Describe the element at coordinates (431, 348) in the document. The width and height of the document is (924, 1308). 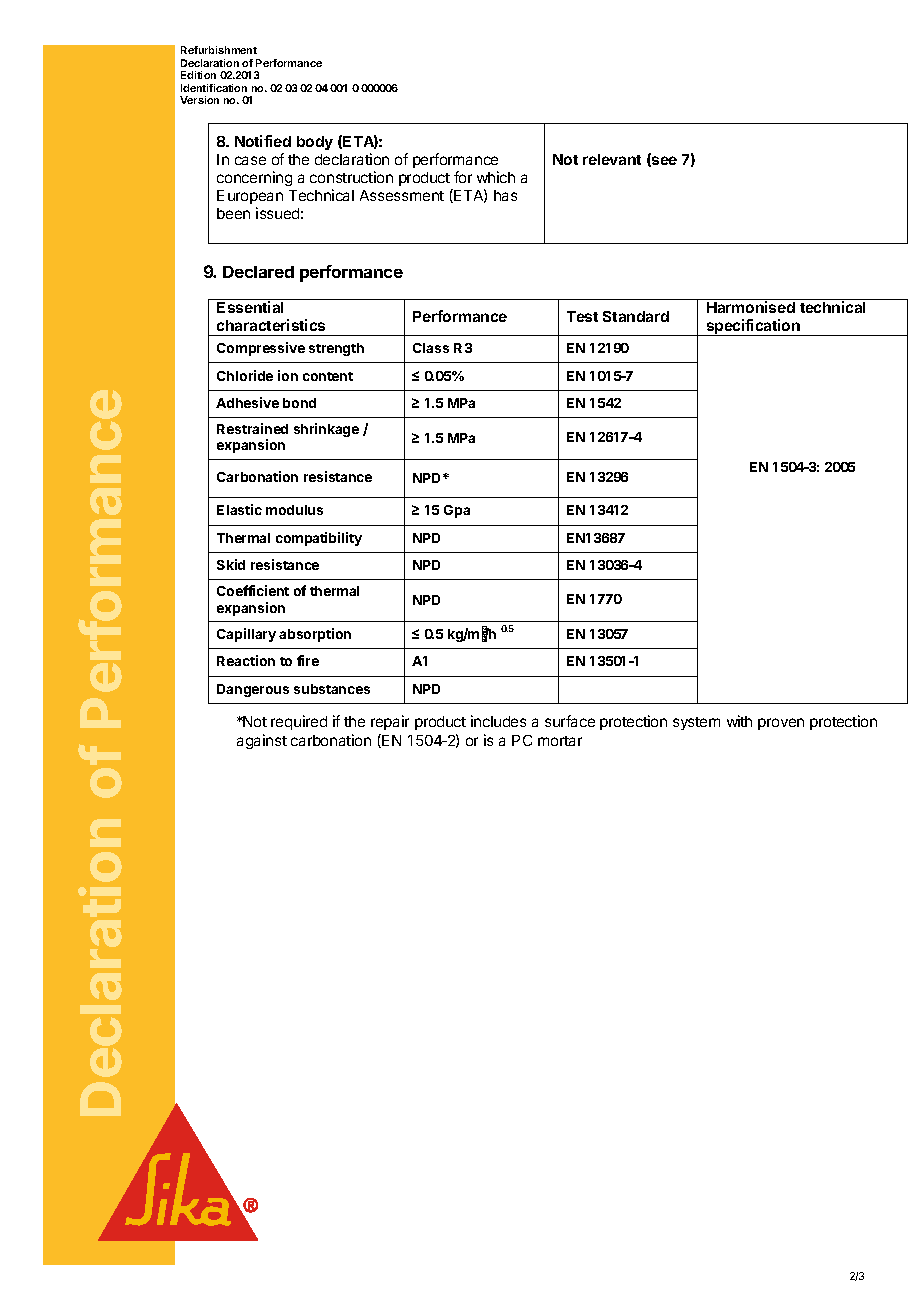
I see `Class` at that location.
